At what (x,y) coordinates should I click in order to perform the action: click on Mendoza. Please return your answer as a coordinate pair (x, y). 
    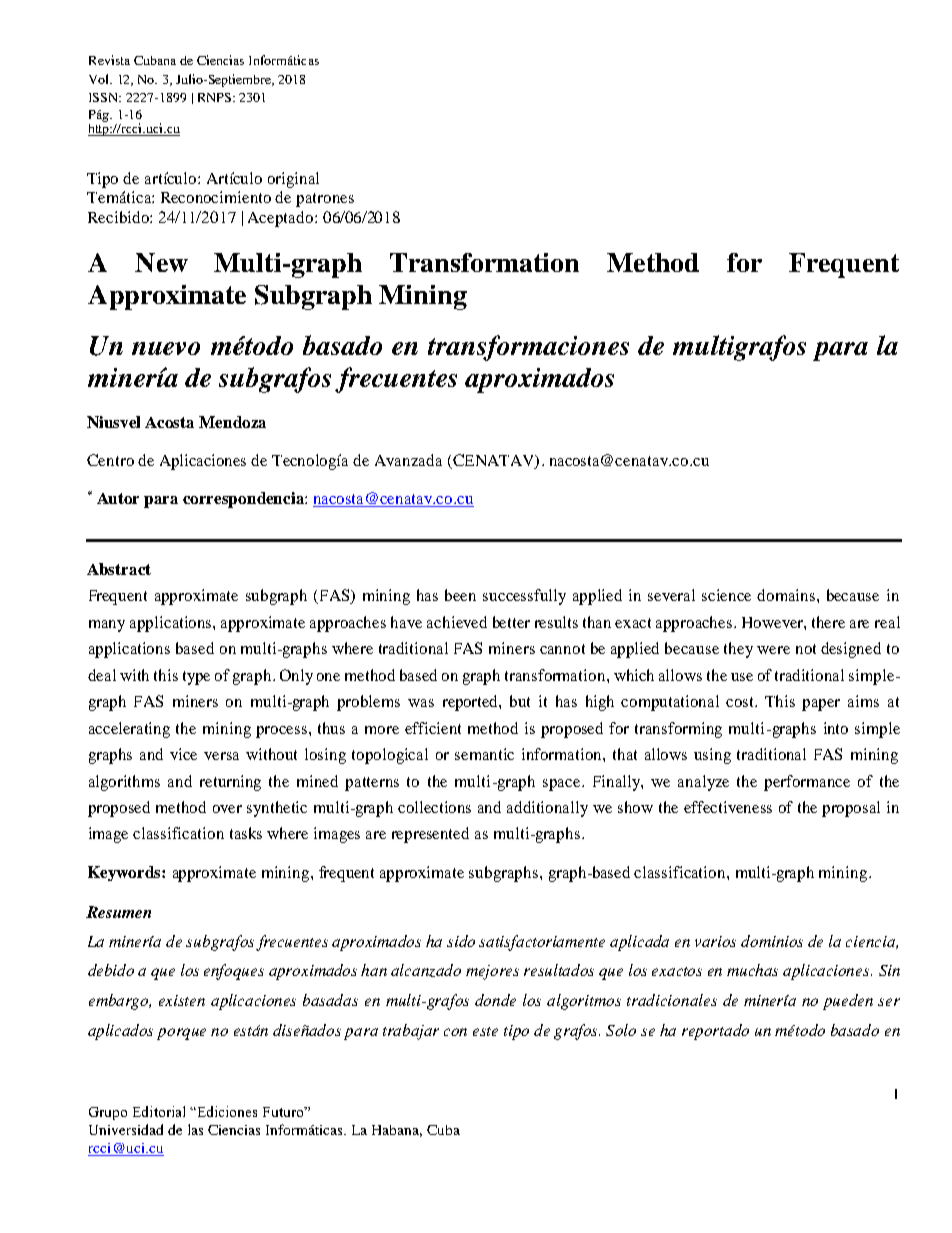
    Looking at the image, I should click on (232, 422).
